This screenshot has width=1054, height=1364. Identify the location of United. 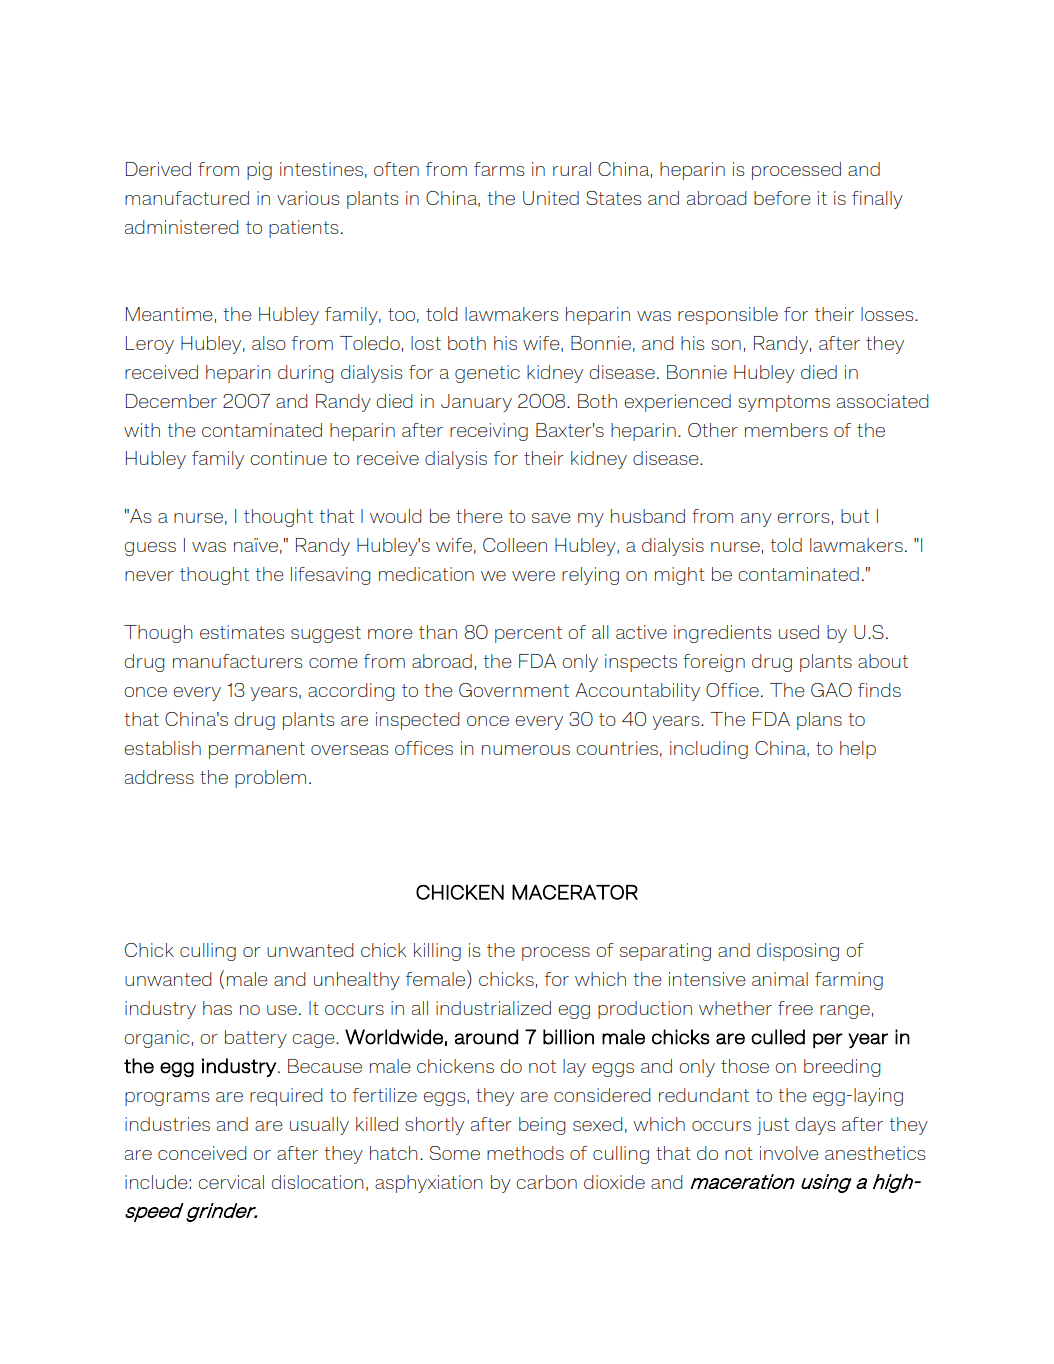
(551, 198).
